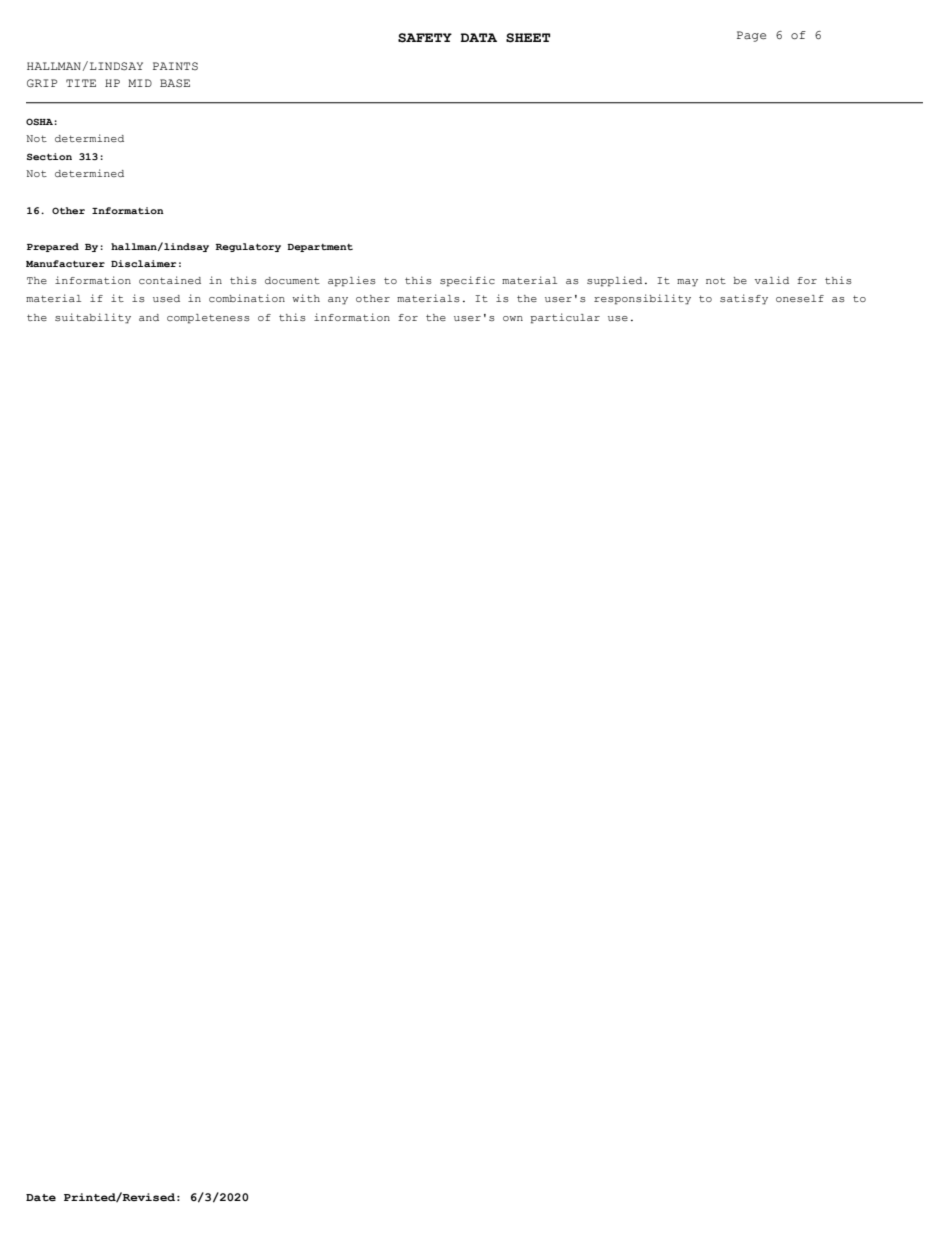 The image size is (952, 1233). Describe the element at coordinates (41, 1197) in the page. I see `Date` at that location.
